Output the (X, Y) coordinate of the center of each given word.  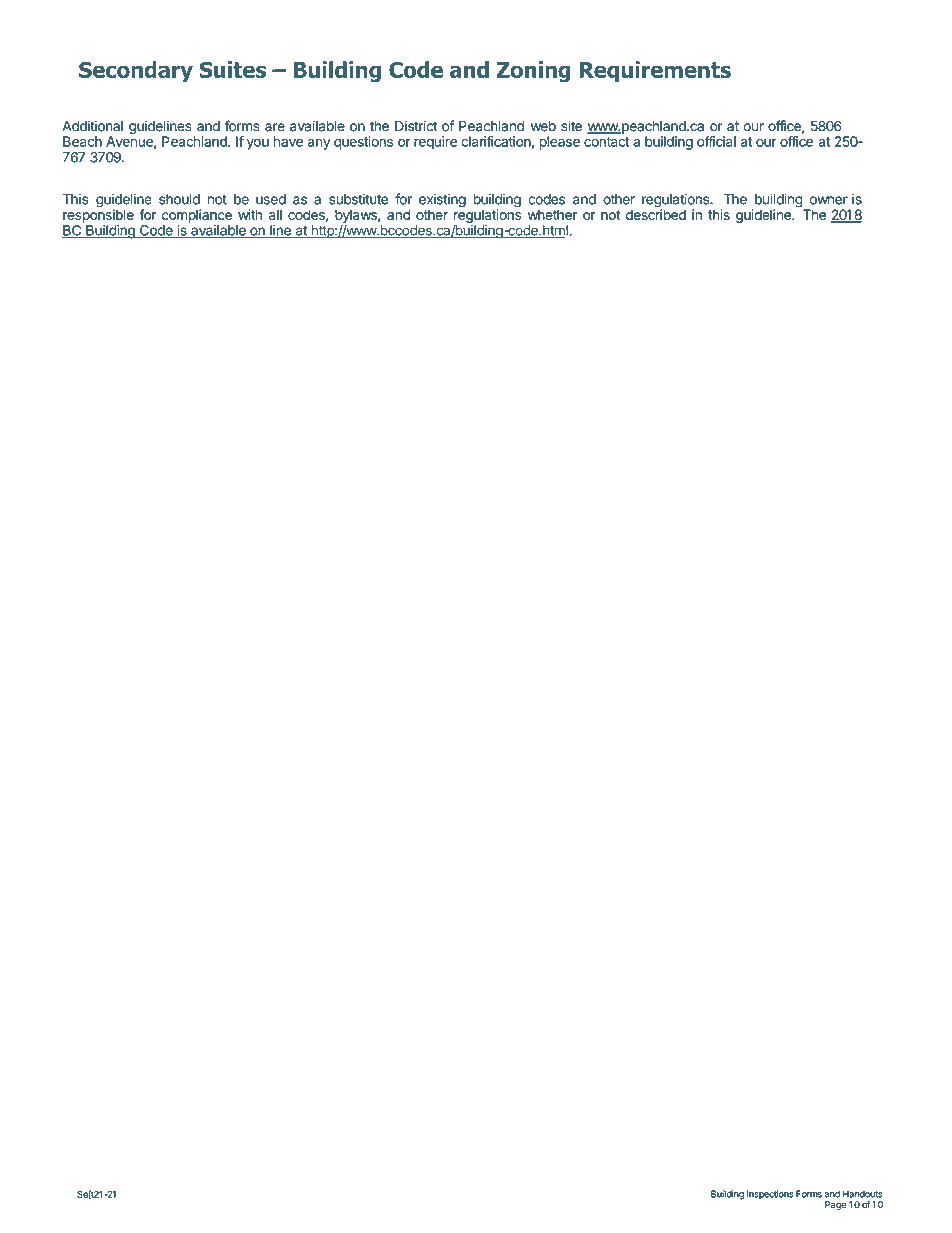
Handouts (862, 1194)
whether (553, 214)
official (716, 141)
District (416, 126)
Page (835, 1205)
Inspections (770, 1194)
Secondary (136, 71)
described (656, 213)
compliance (197, 216)
